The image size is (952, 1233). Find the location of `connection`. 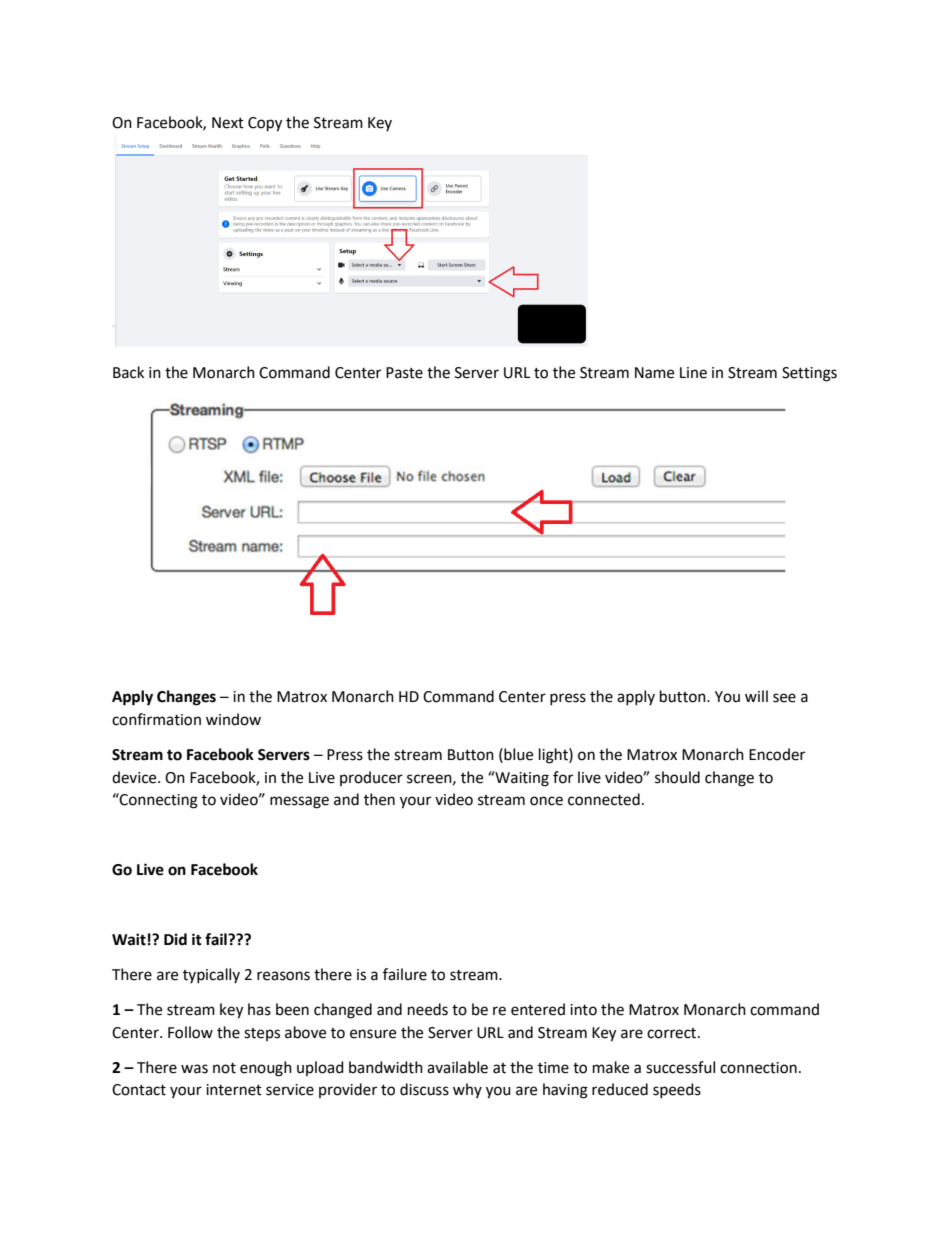

connection is located at coordinates (758, 1068).
